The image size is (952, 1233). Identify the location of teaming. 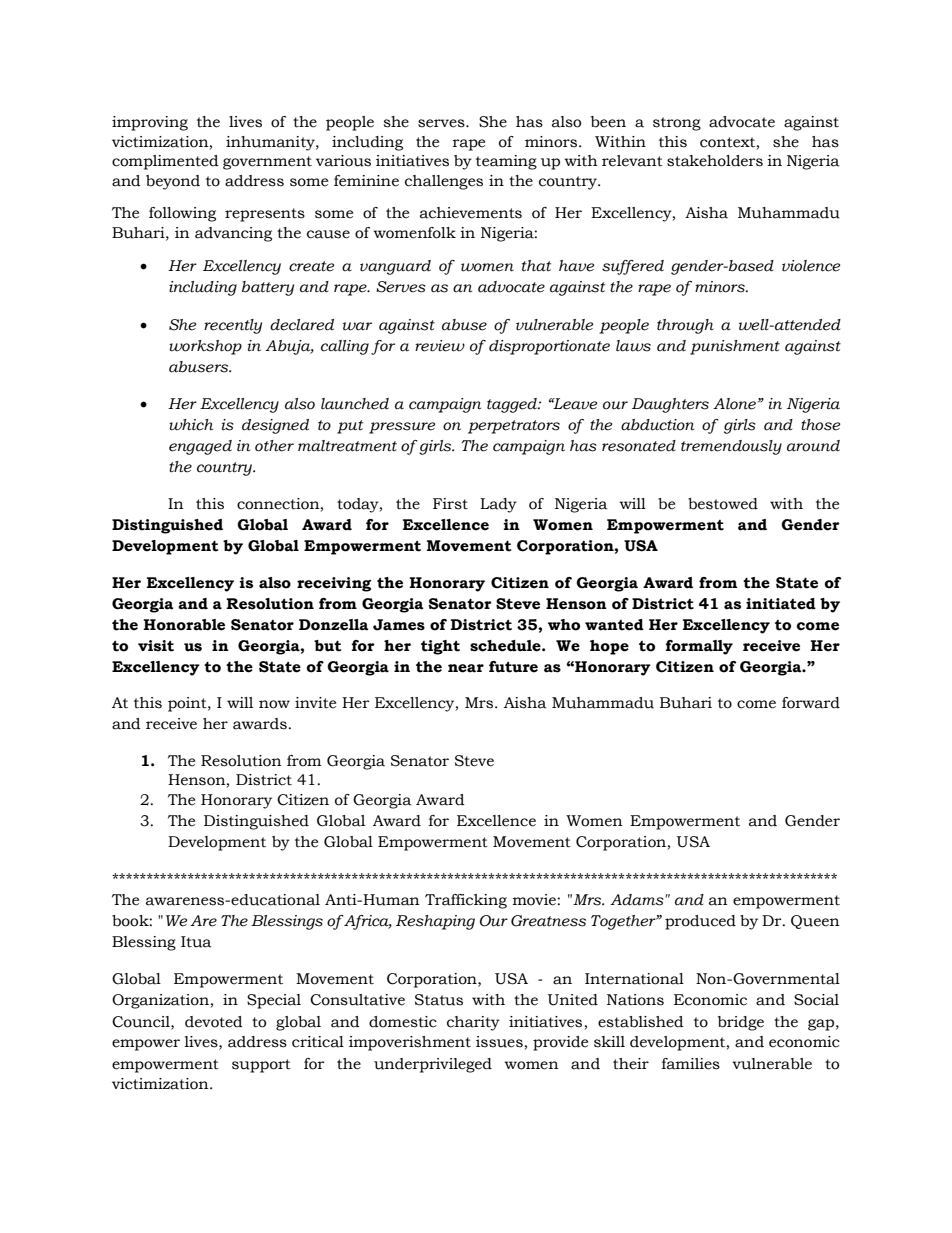
(506, 162).
